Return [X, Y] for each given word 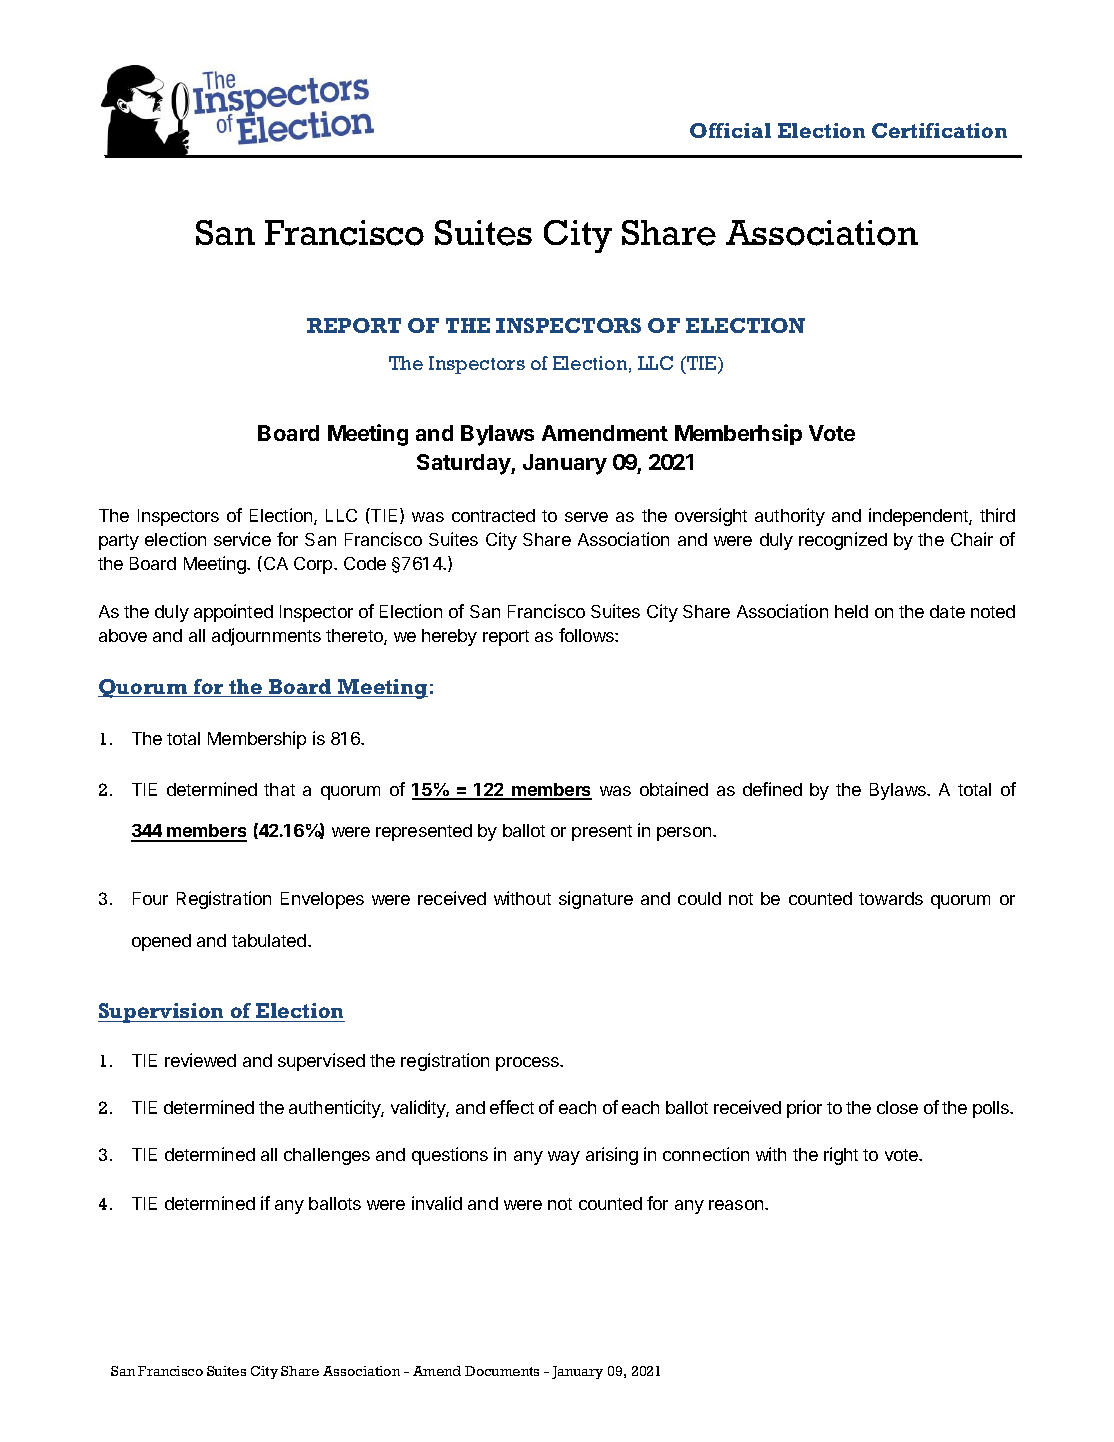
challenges [327, 1156]
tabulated [269, 940]
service [242, 539]
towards [891, 898]
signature [596, 900]
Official [730, 130]
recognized [843, 541]
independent [919, 517]
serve [586, 517]
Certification [939, 130]
